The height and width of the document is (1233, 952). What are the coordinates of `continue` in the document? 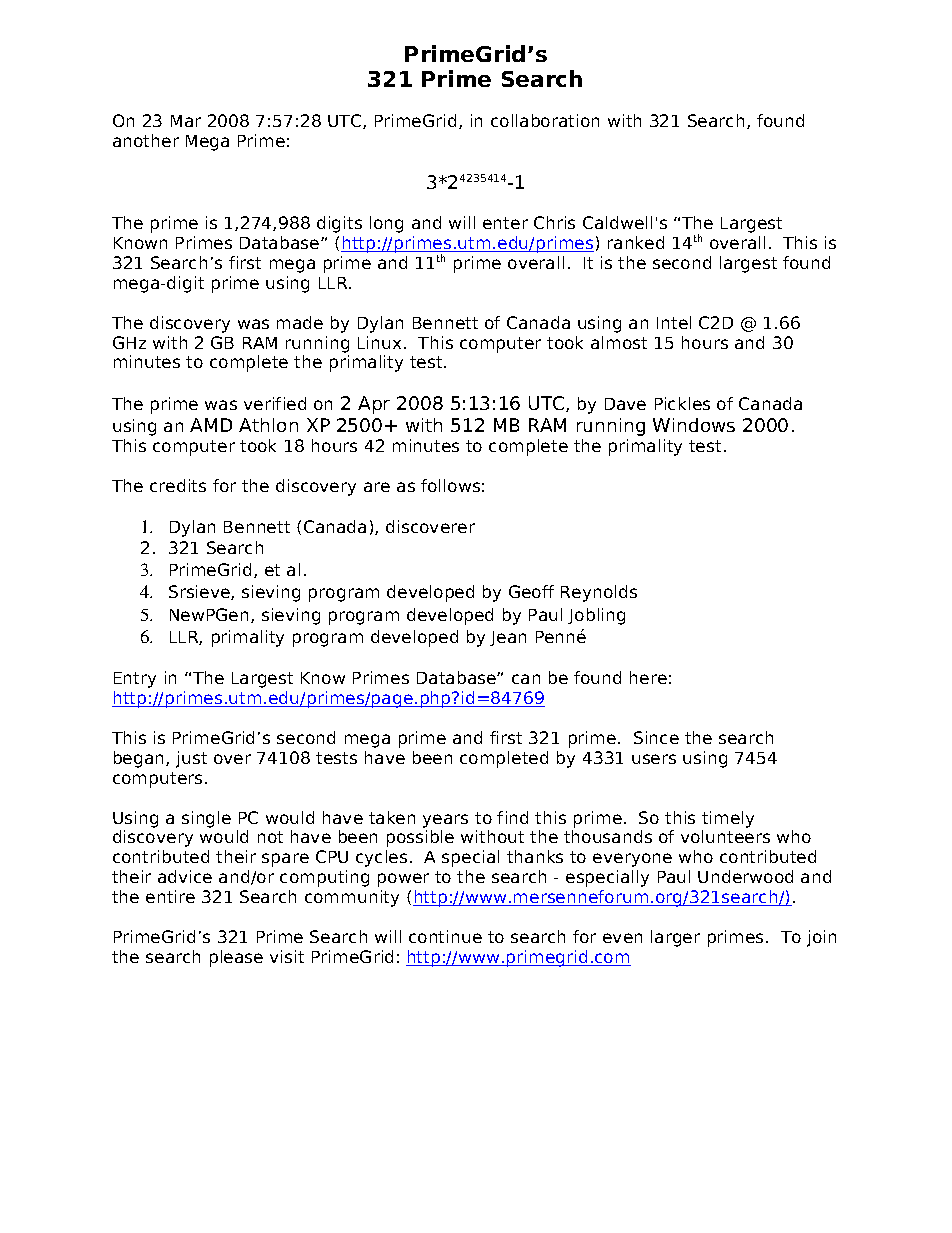 It's located at (445, 936).
